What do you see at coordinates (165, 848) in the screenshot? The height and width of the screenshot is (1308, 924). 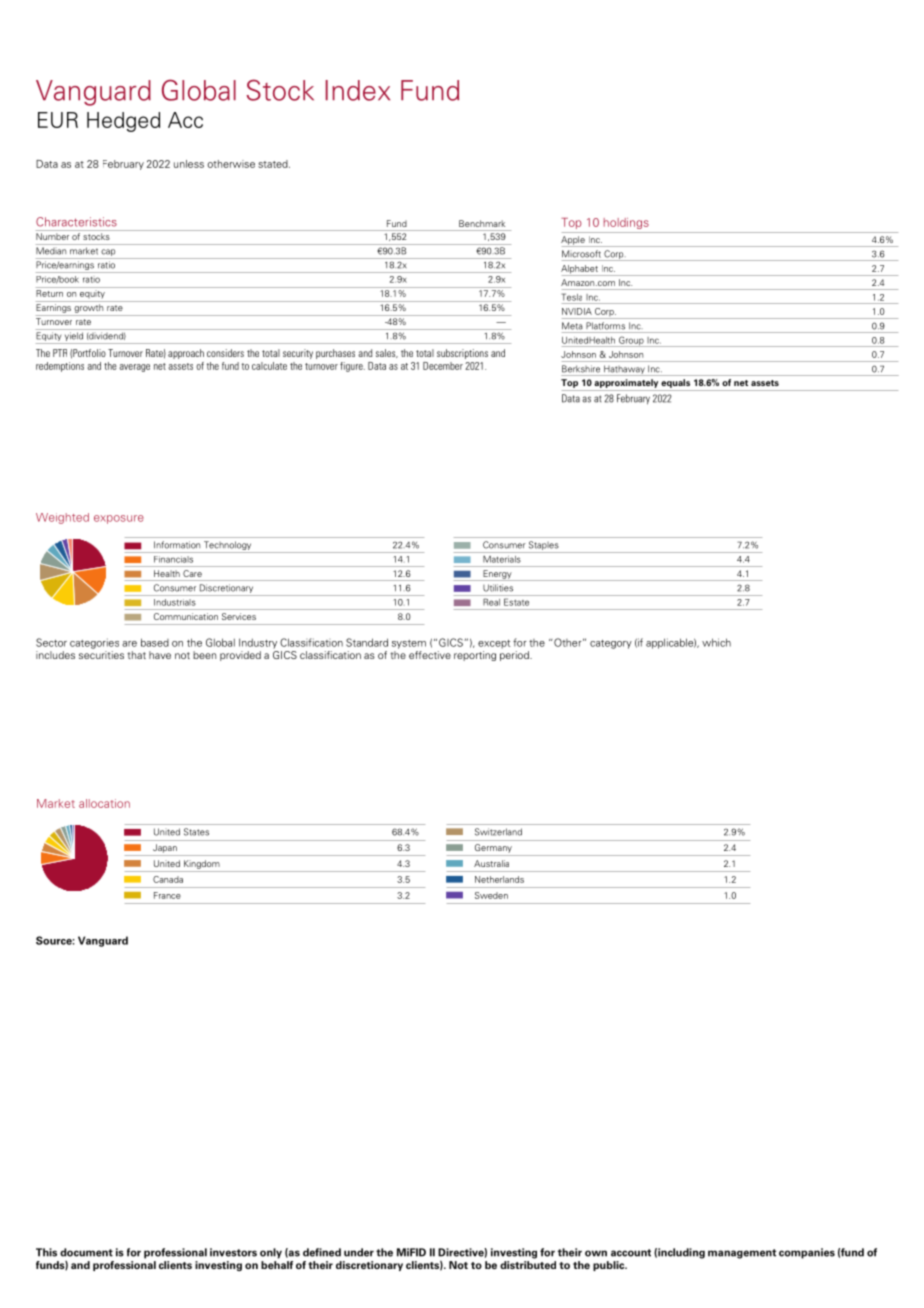 I see `Japan` at bounding box center [165, 848].
